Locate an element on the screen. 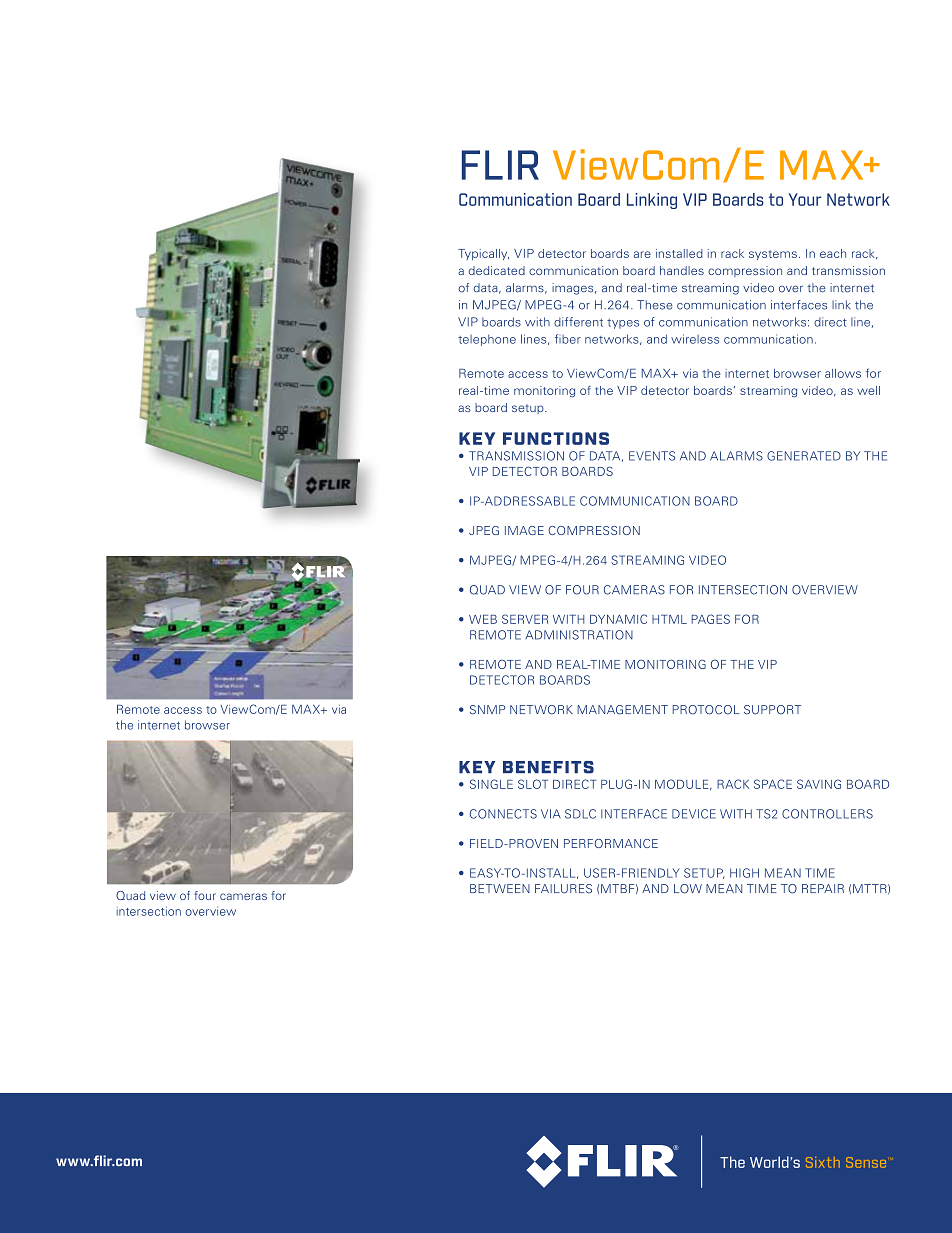 The height and width of the screenshot is (1233, 952). DEVICE is located at coordinates (694, 814).
